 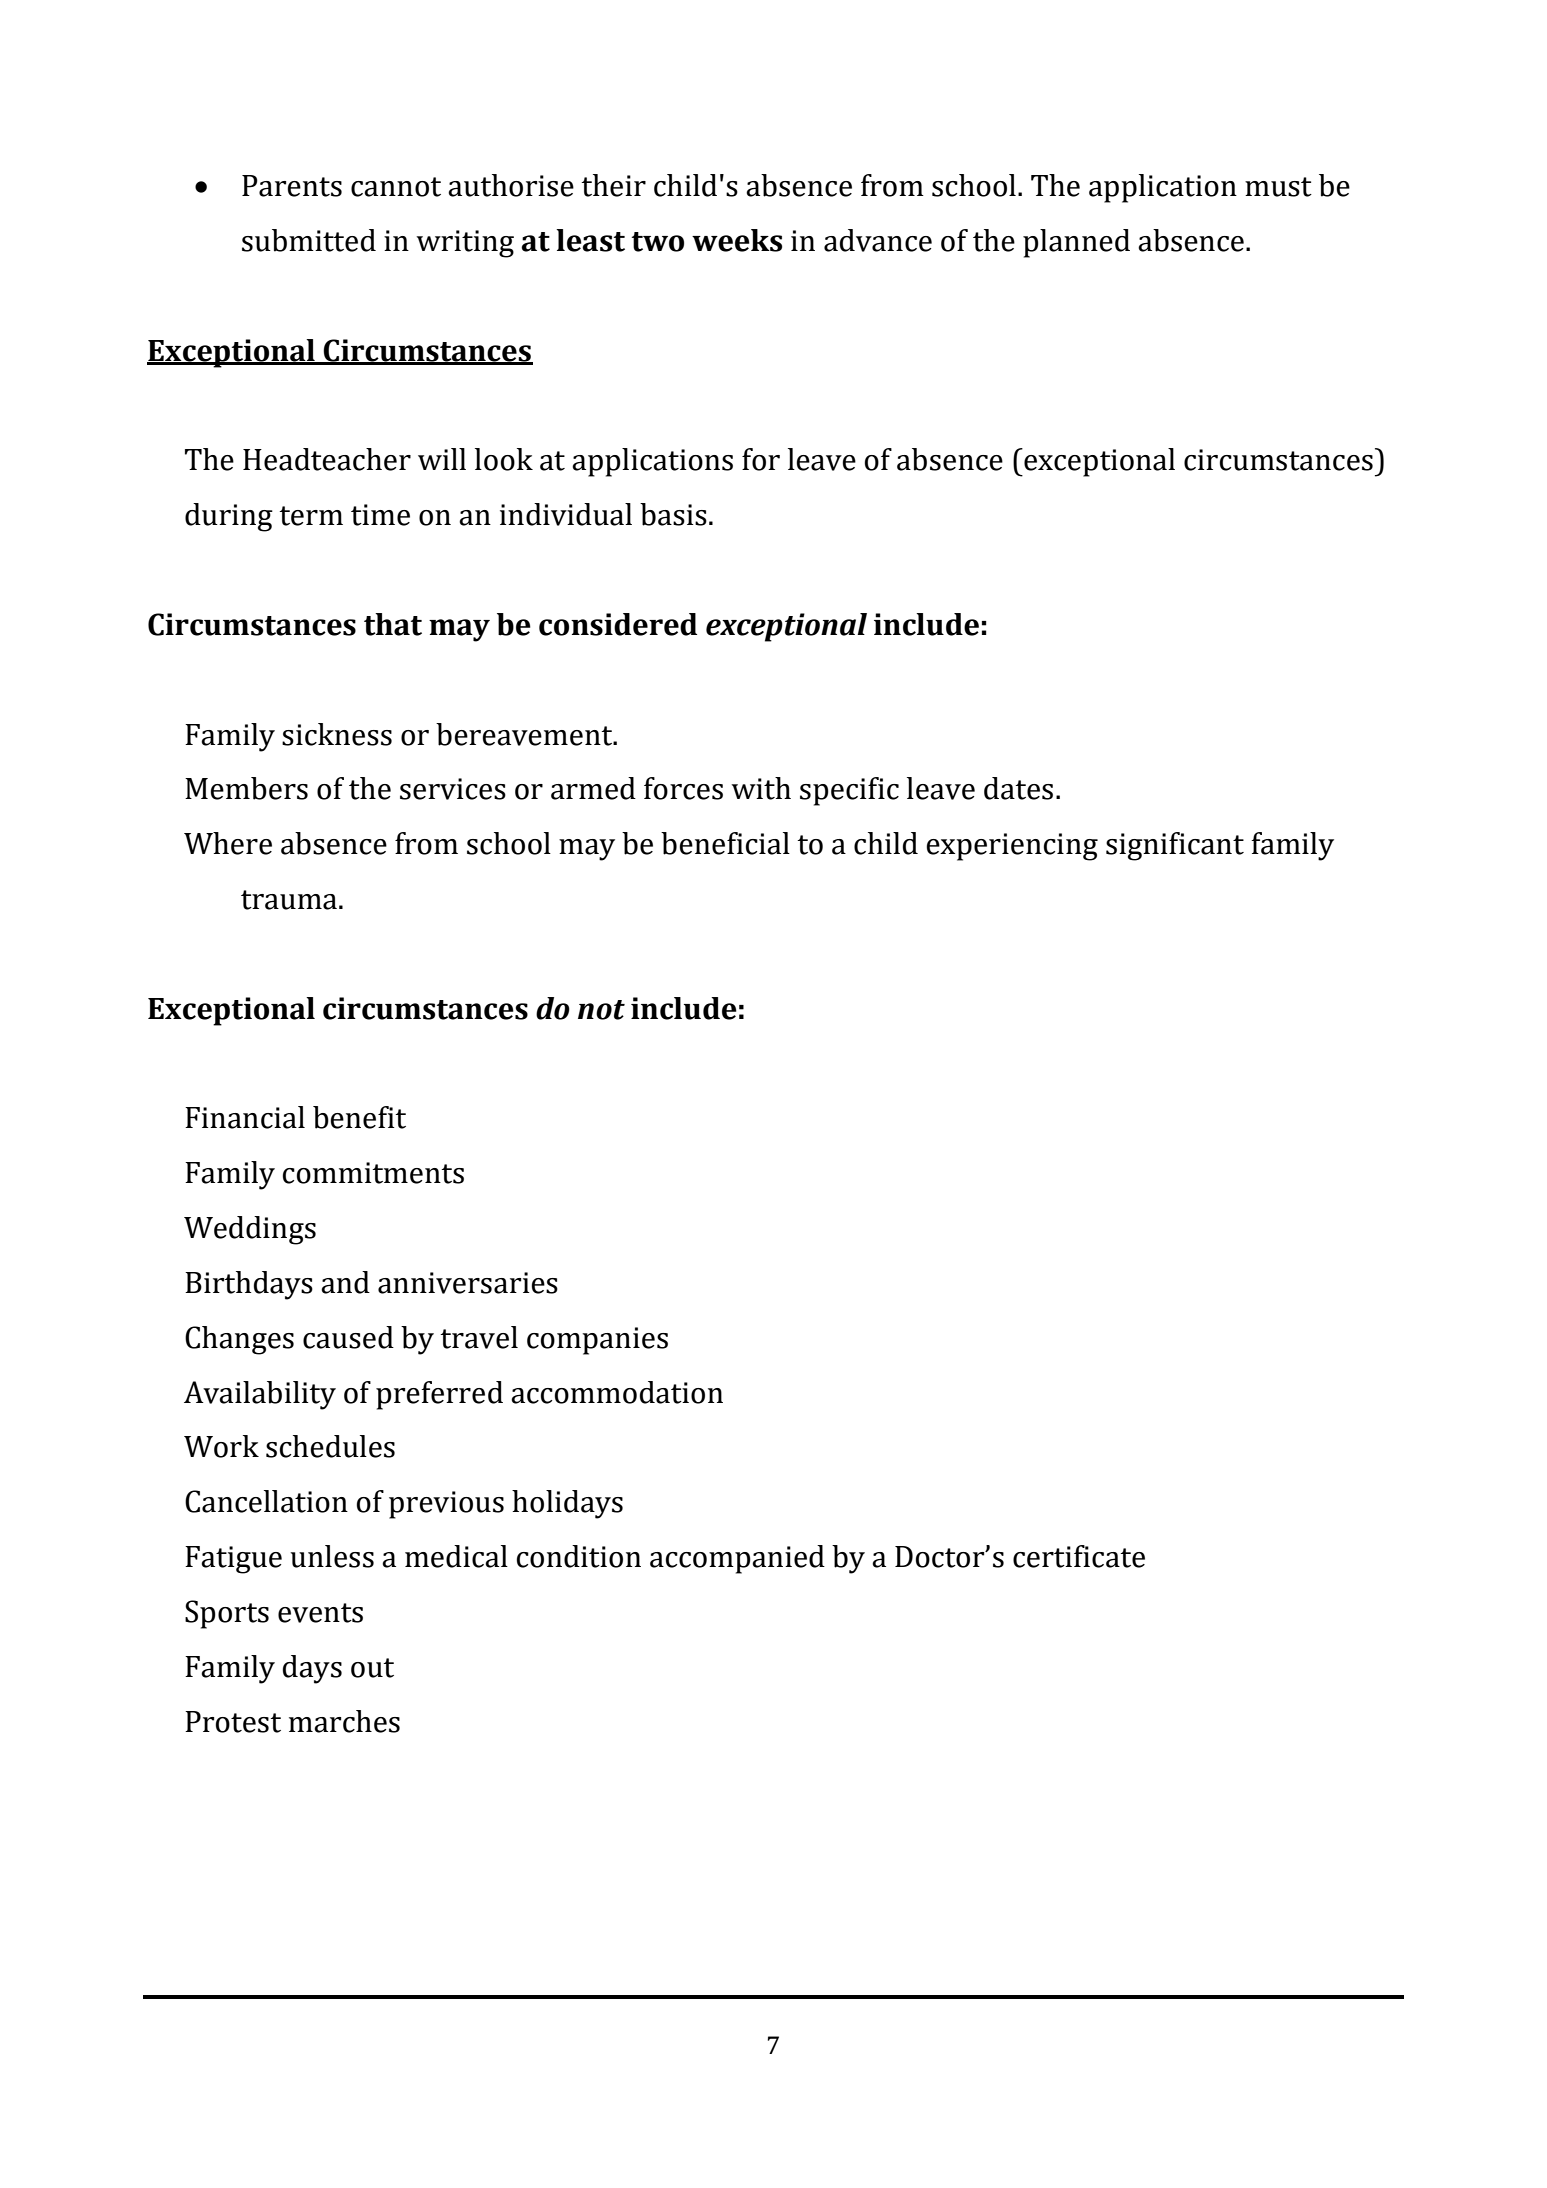 What do you see at coordinates (380, 515) in the screenshot?
I see `time` at bounding box center [380, 515].
